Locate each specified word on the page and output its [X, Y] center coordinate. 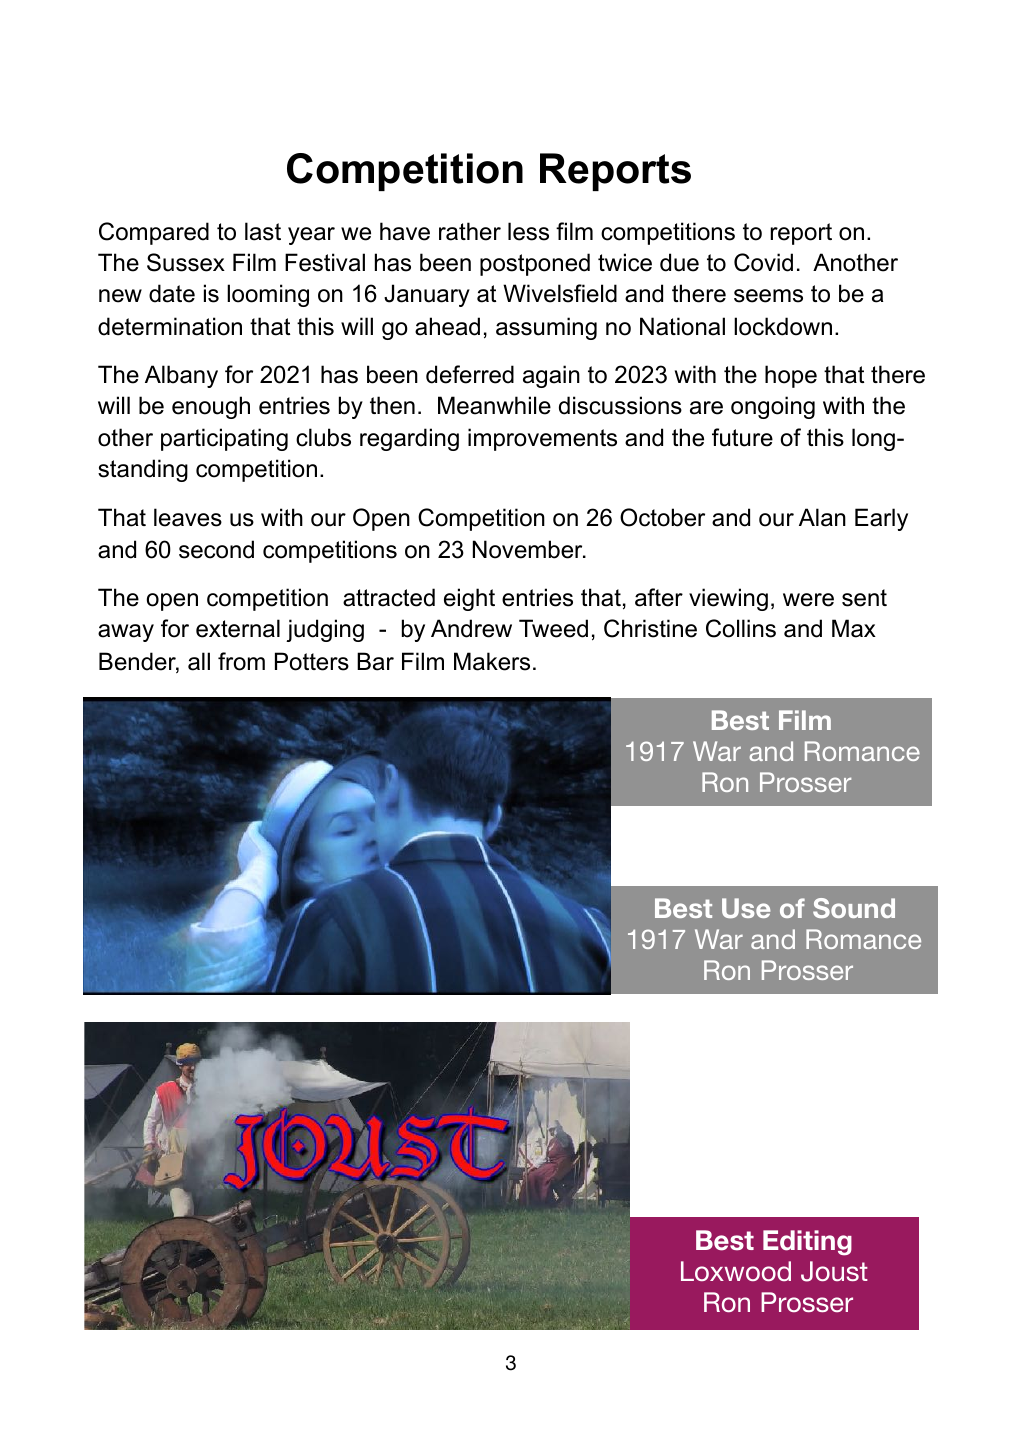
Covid [763, 262]
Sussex [186, 262]
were [808, 600]
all [199, 661]
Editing [807, 1243]
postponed [535, 264]
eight [469, 599]
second [216, 549]
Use [746, 908]
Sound [854, 908]
